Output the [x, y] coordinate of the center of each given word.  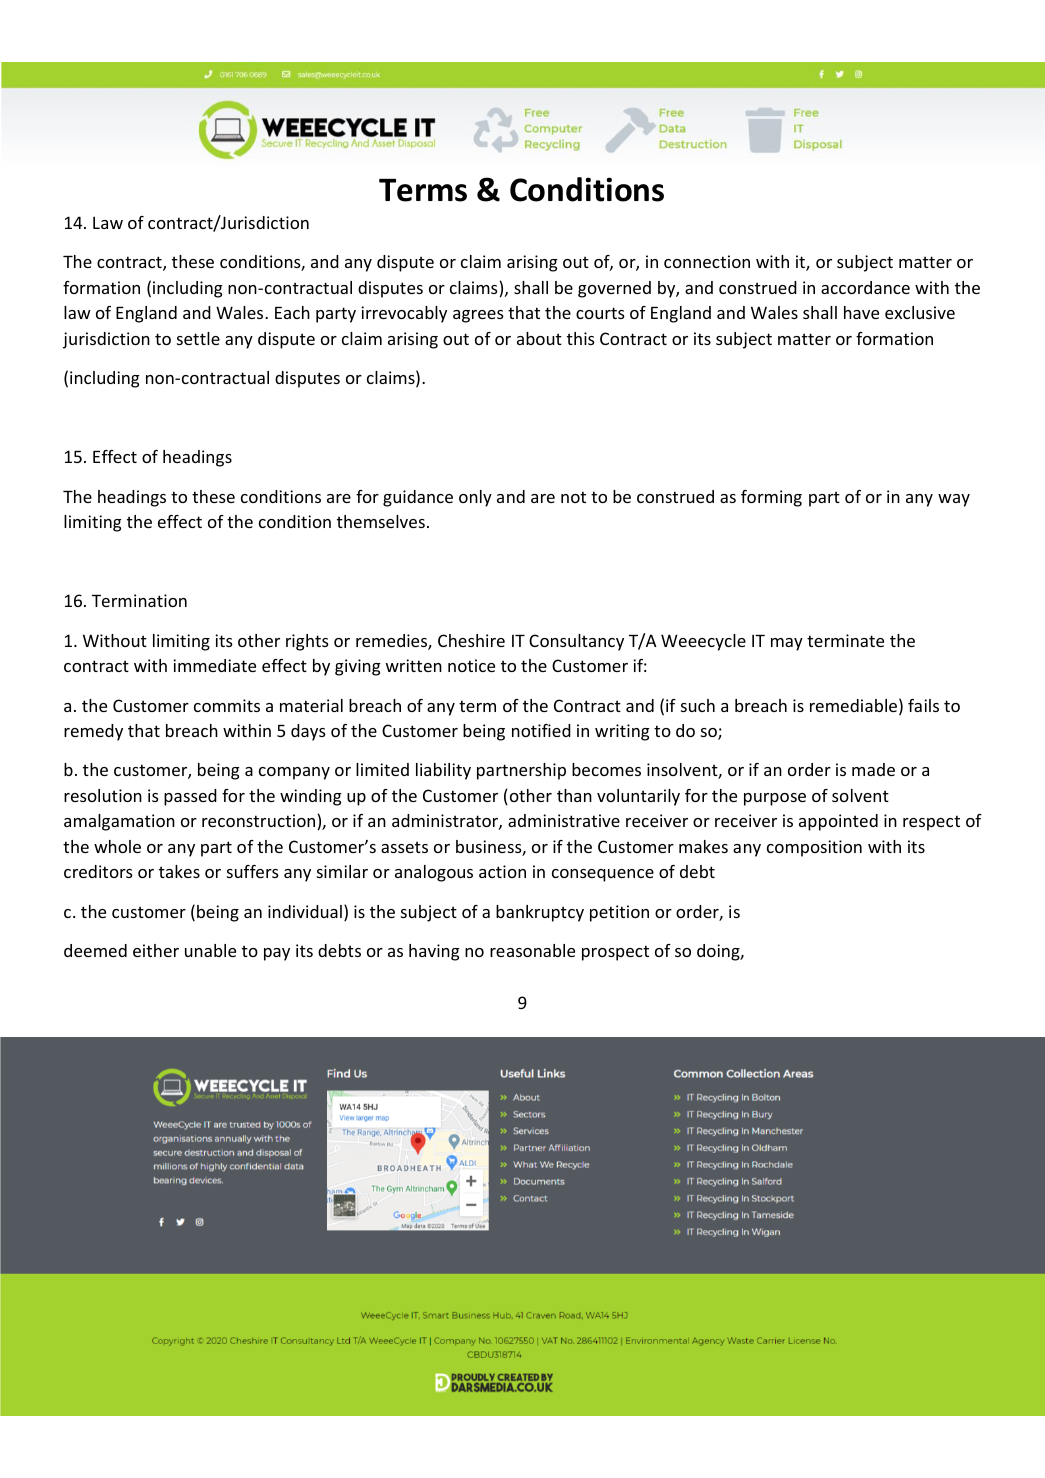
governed [614, 289]
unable [210, 950]
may [787, 644]
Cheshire [471, 640]
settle [198, 338]
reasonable [532, 950]
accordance [865, 287]
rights [307, 642]
